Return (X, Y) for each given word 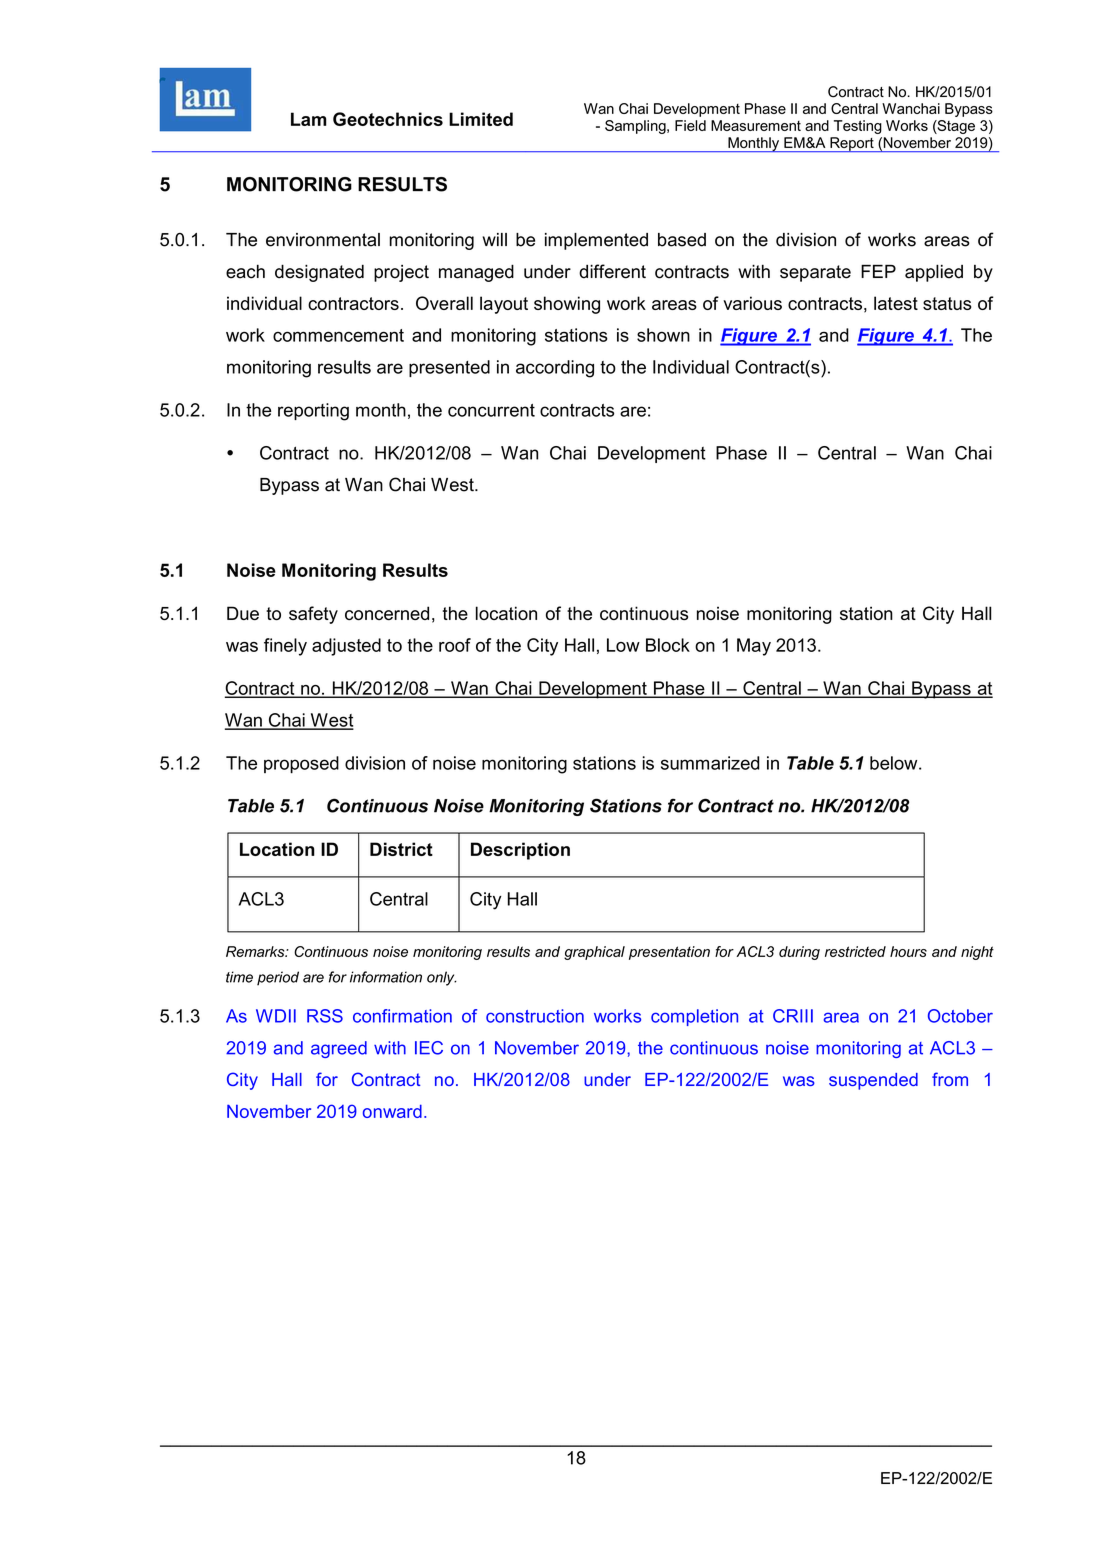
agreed (339, 1049)
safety (313, 615)
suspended (873, 1081)
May (754, 647)
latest (896, 303)
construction (535, 1016)
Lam (309, 119)
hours (908, 951)
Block (668, 645)
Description (520, 851)
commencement (338, 335)
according (555, 369)
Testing (858, 127)
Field (690, 125)
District (401, 849)
